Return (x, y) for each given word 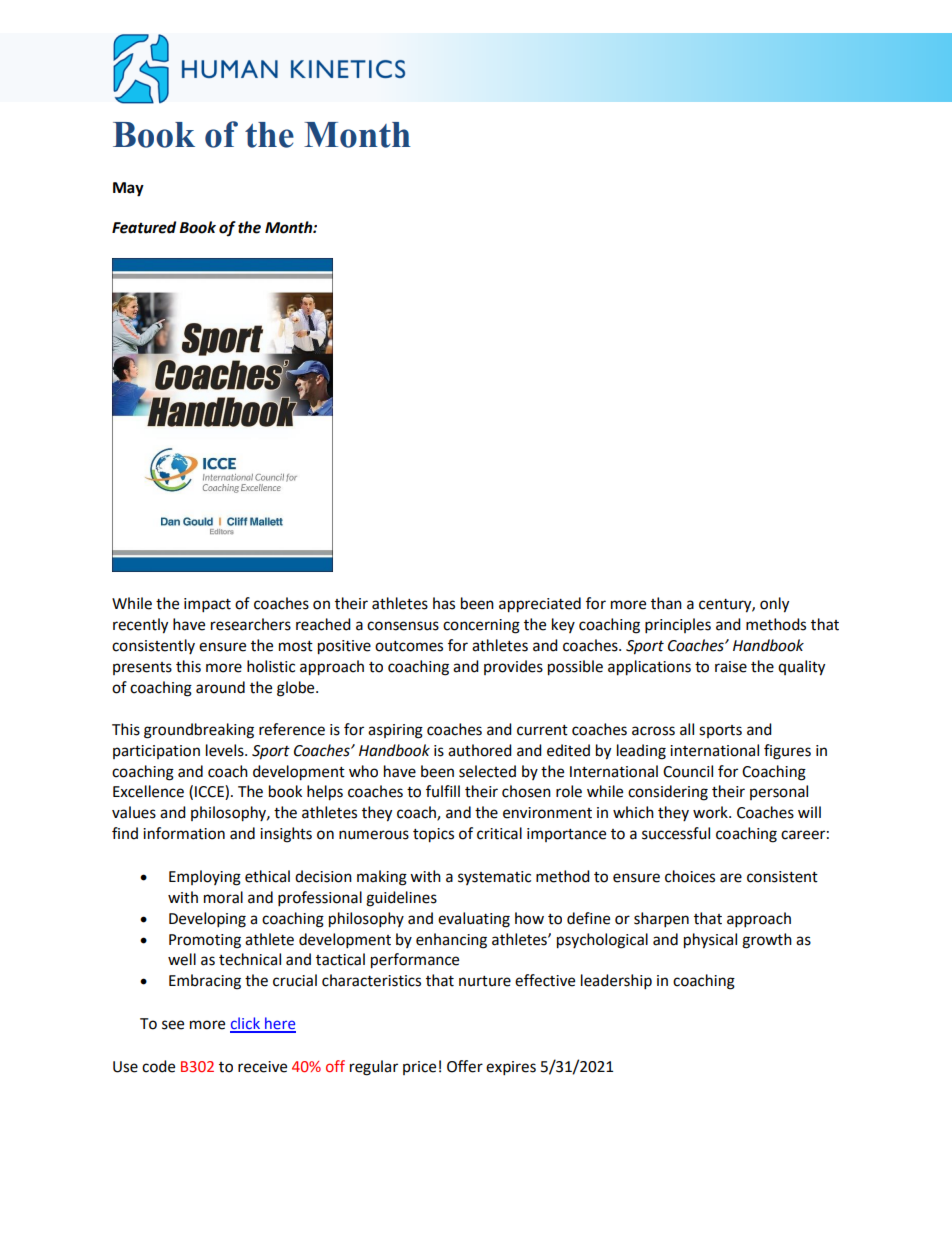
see (173, 1025)
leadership (616, 982)
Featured (144, 227)
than (666, 603)
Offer (465, 1066)
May (128, 189)
